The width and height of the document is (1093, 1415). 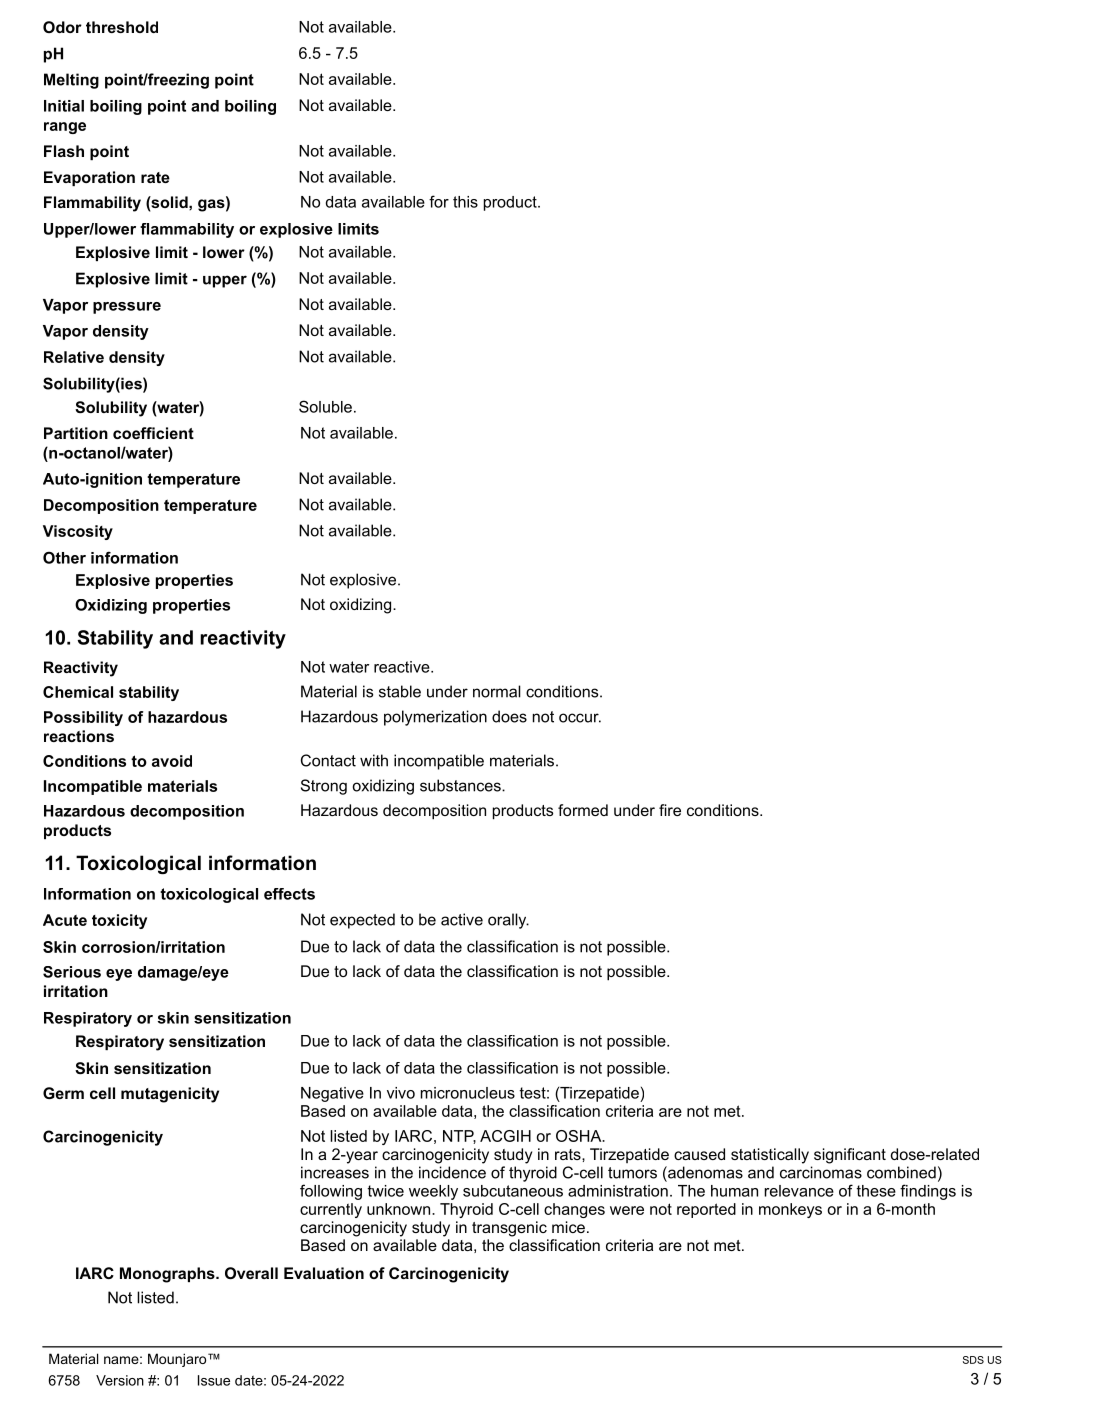 I want to click on orally, so click(x=508, y=921).
